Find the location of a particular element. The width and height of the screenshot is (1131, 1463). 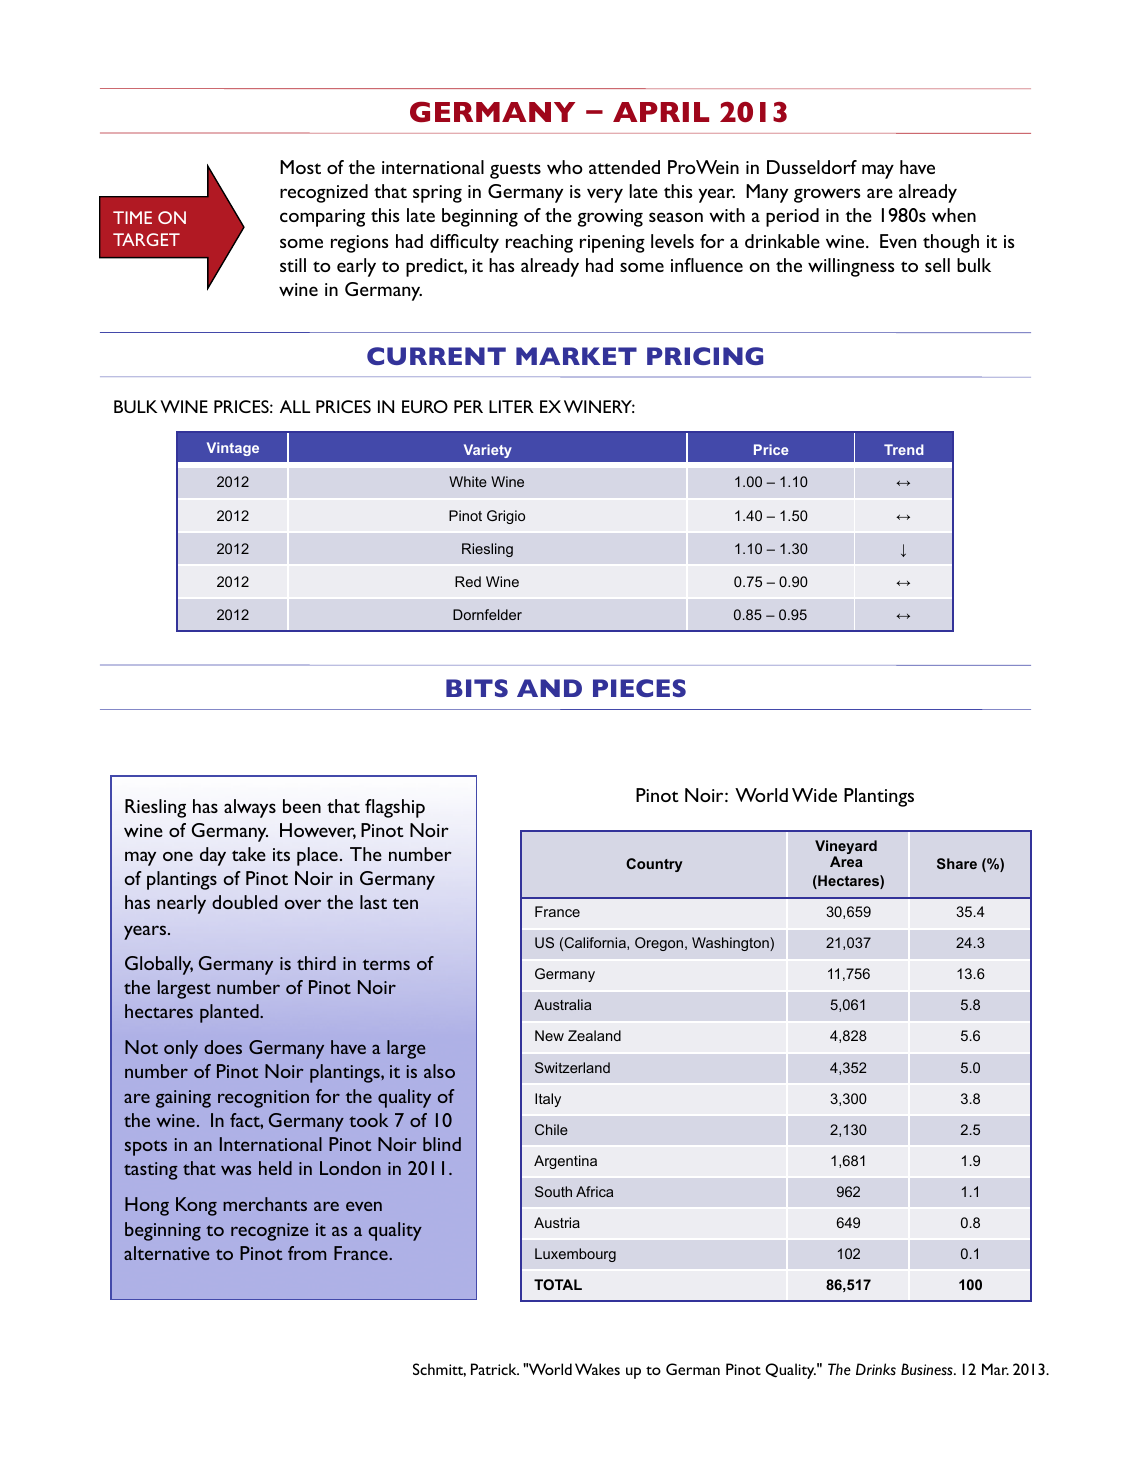

White is located at coordinates (468, 481).
